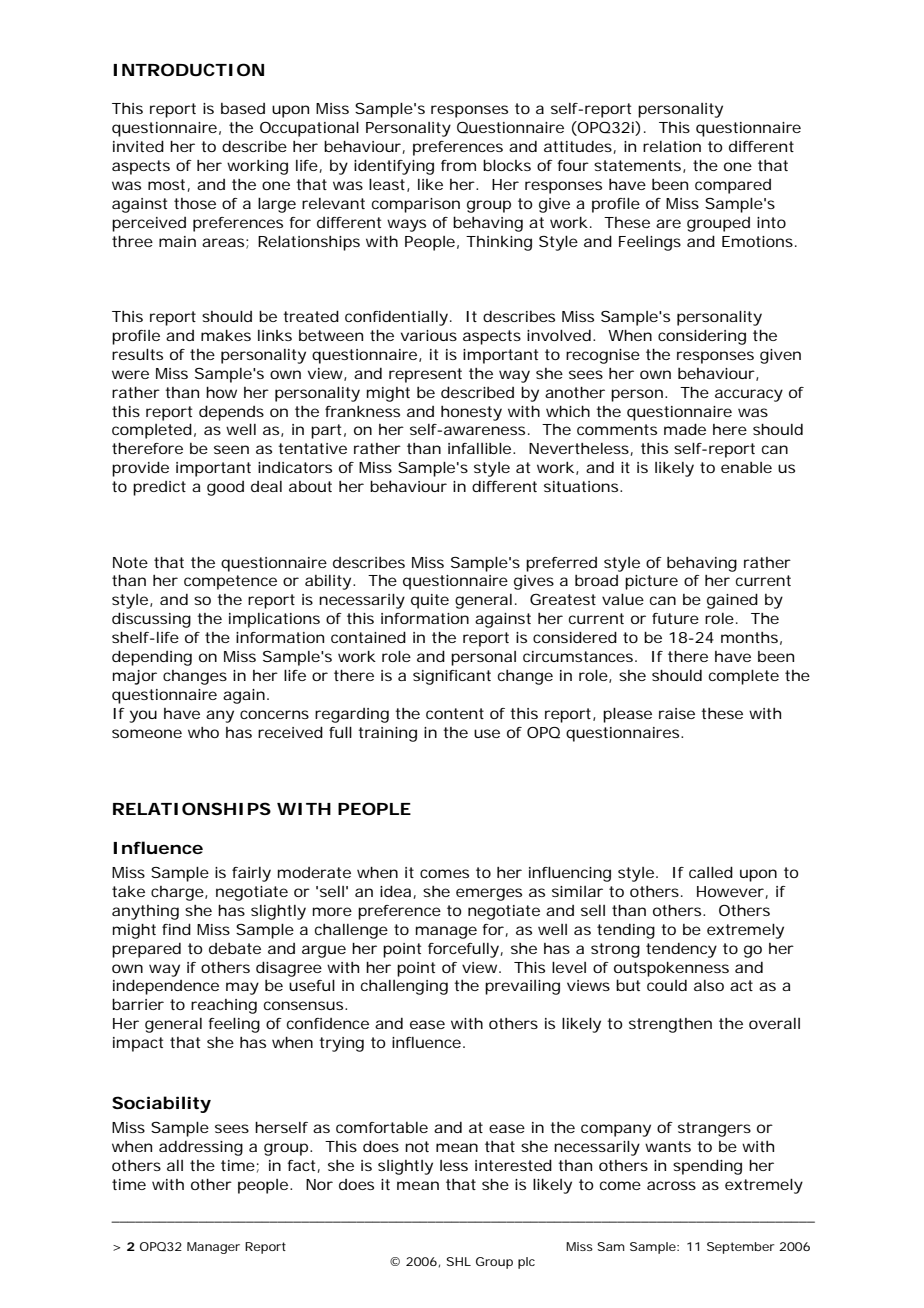 Image resolution: width=924 pixels, height=1308 pixels. What do you see at coordinates (201, 1148) in the document?
I see `addressing` at bounding box center [201, 1148].
